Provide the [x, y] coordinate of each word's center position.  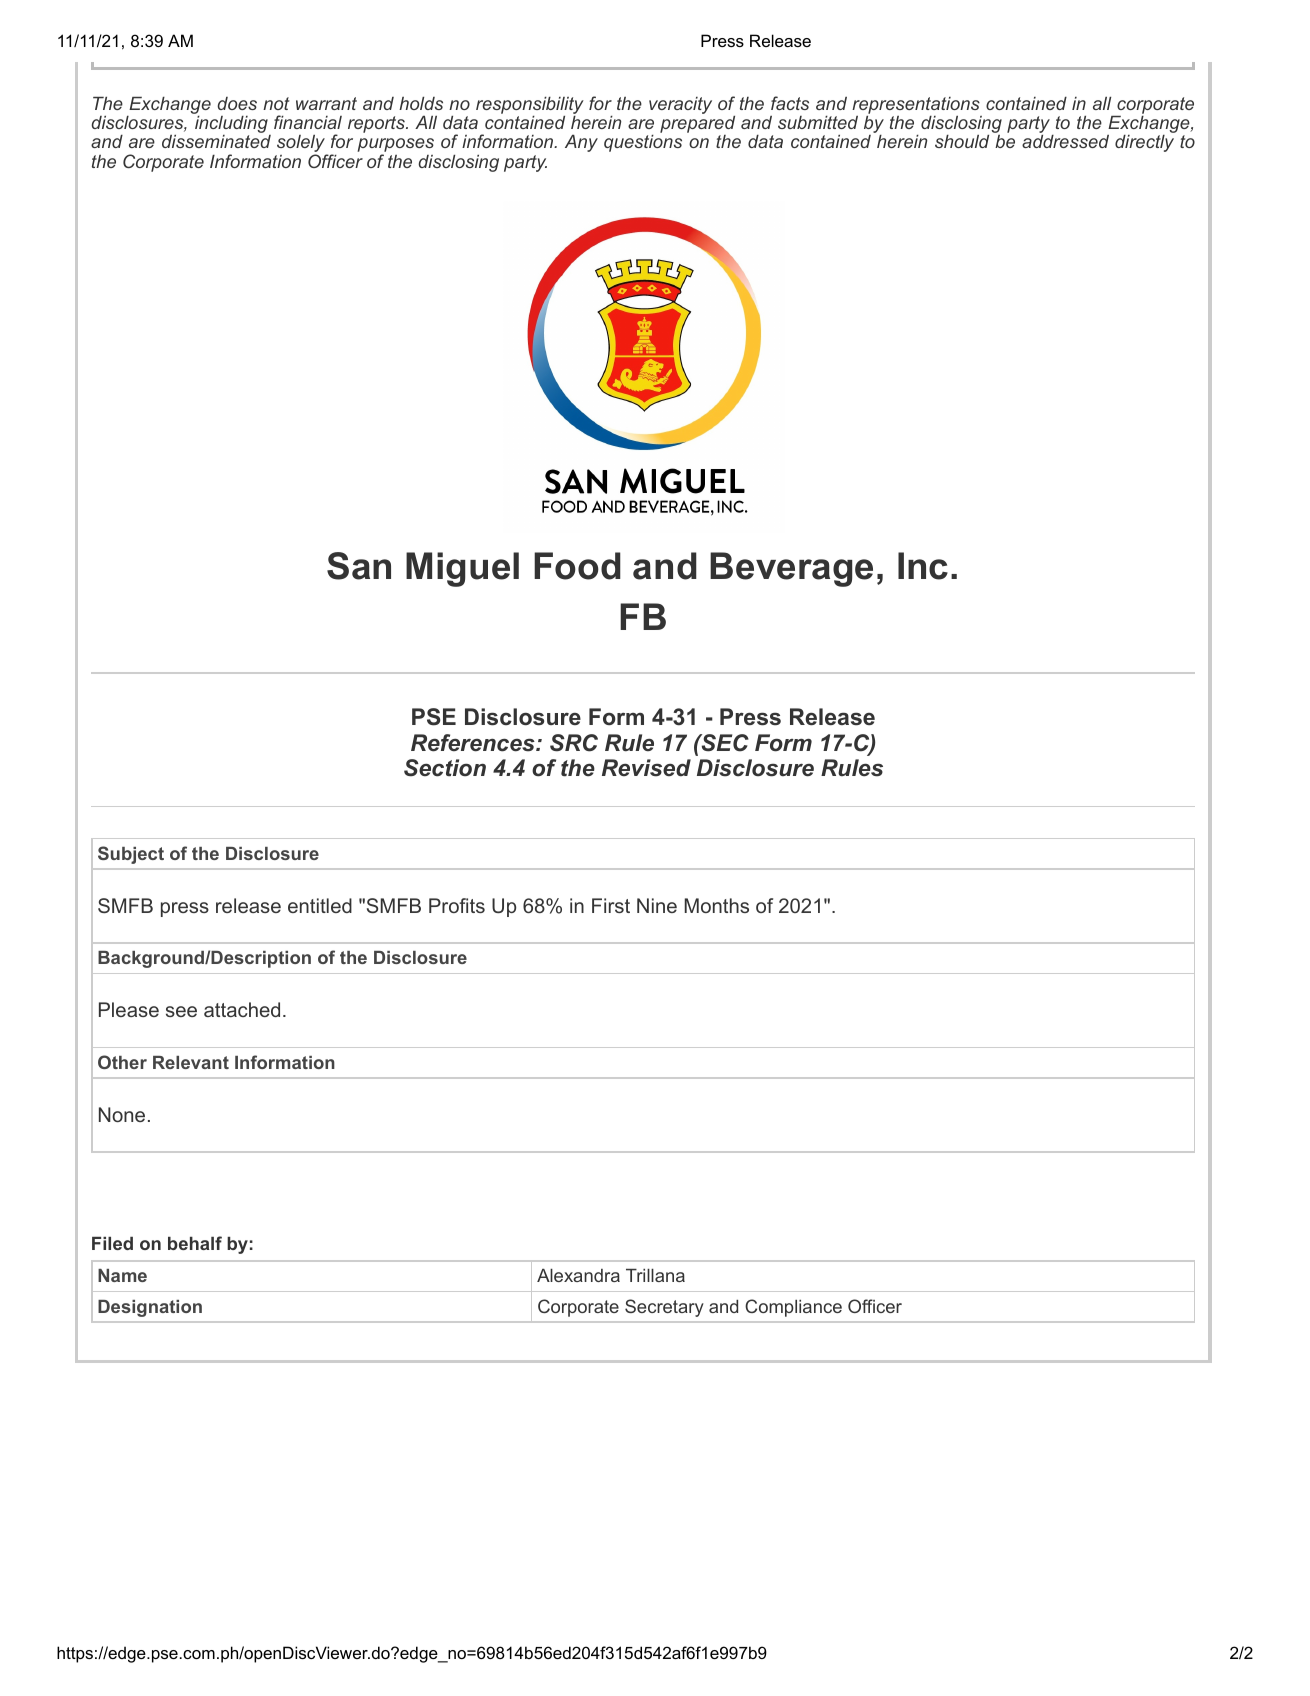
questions [643, 143]
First [611, 905]
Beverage [791, 569]
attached [242, 1009]
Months [717, 905]
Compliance [793, 1308]
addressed [1065, 141]
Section [445, 768]
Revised [646, 768]
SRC [574, 743]
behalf [195, 1243]
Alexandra [578, 1275]
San [359, 566]
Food [577, 566]
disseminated [216, 141]
